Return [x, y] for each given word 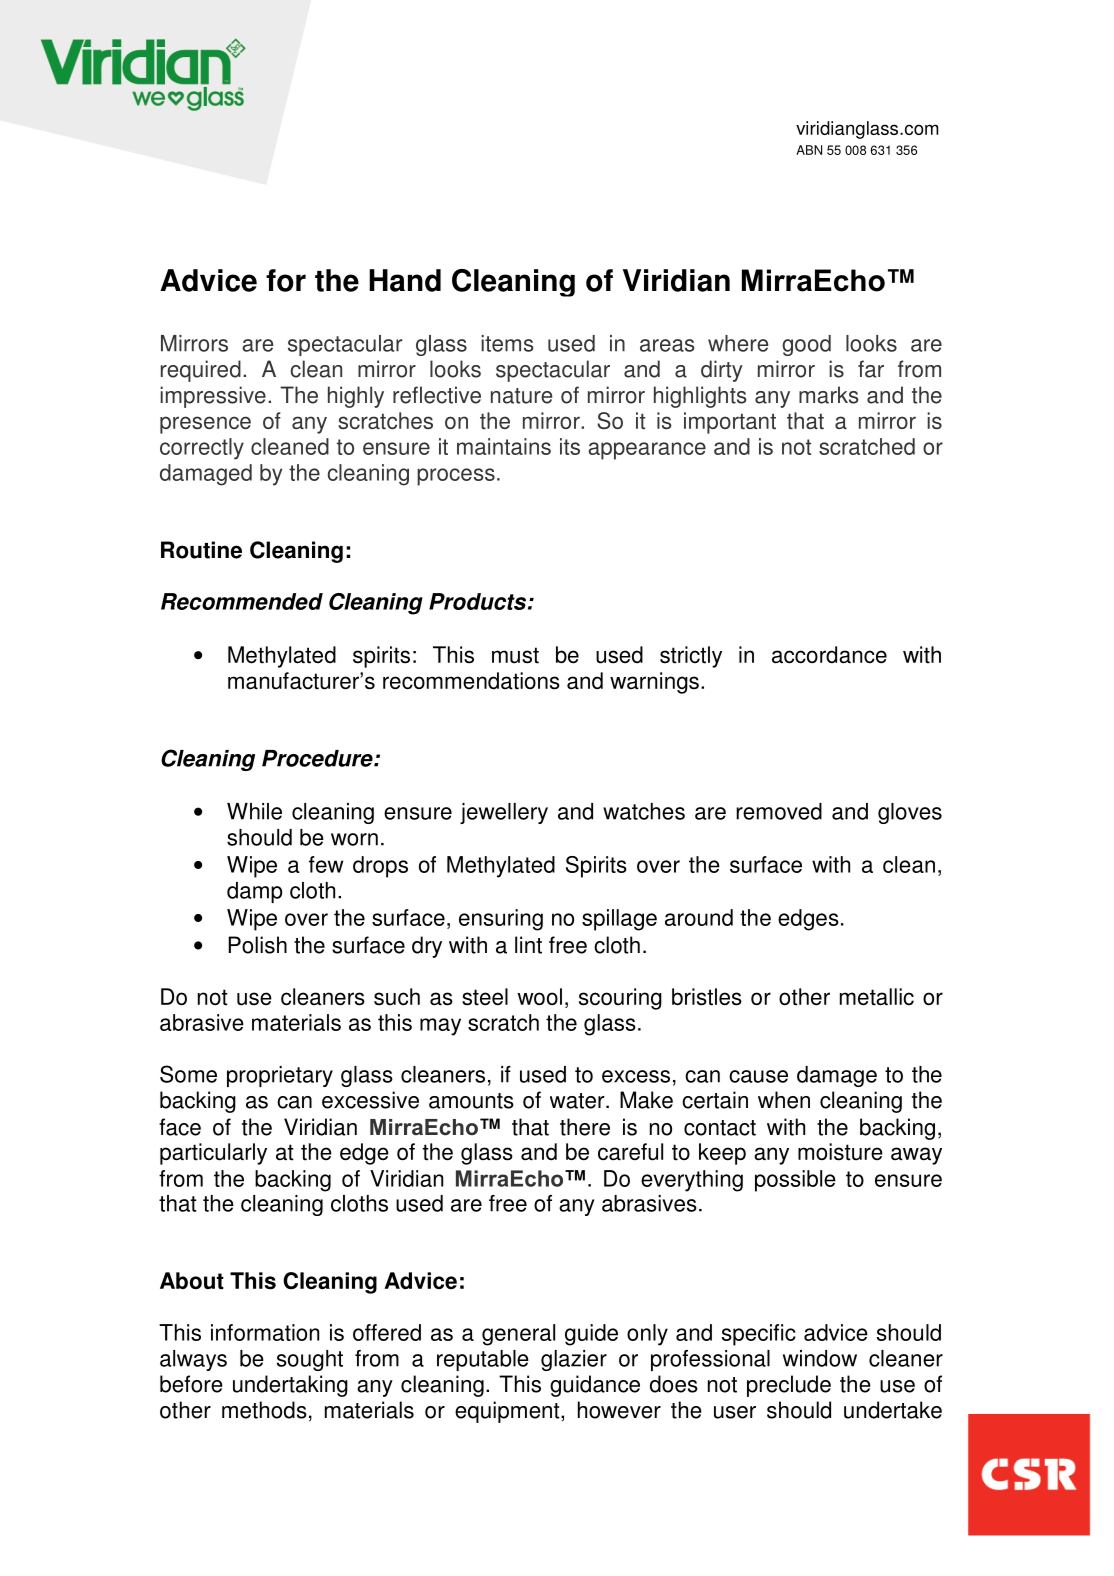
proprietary [280, 1076]
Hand [405, 280]
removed [779, 811]
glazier [574, 1360]
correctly [202, 449]
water [578, 1101]
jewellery [504, 813]
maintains [504, 446]
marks [829, 395]
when [784, 1100]
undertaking [290, 1386]
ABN [809, 150]
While [254, 811]
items [507, 343]
